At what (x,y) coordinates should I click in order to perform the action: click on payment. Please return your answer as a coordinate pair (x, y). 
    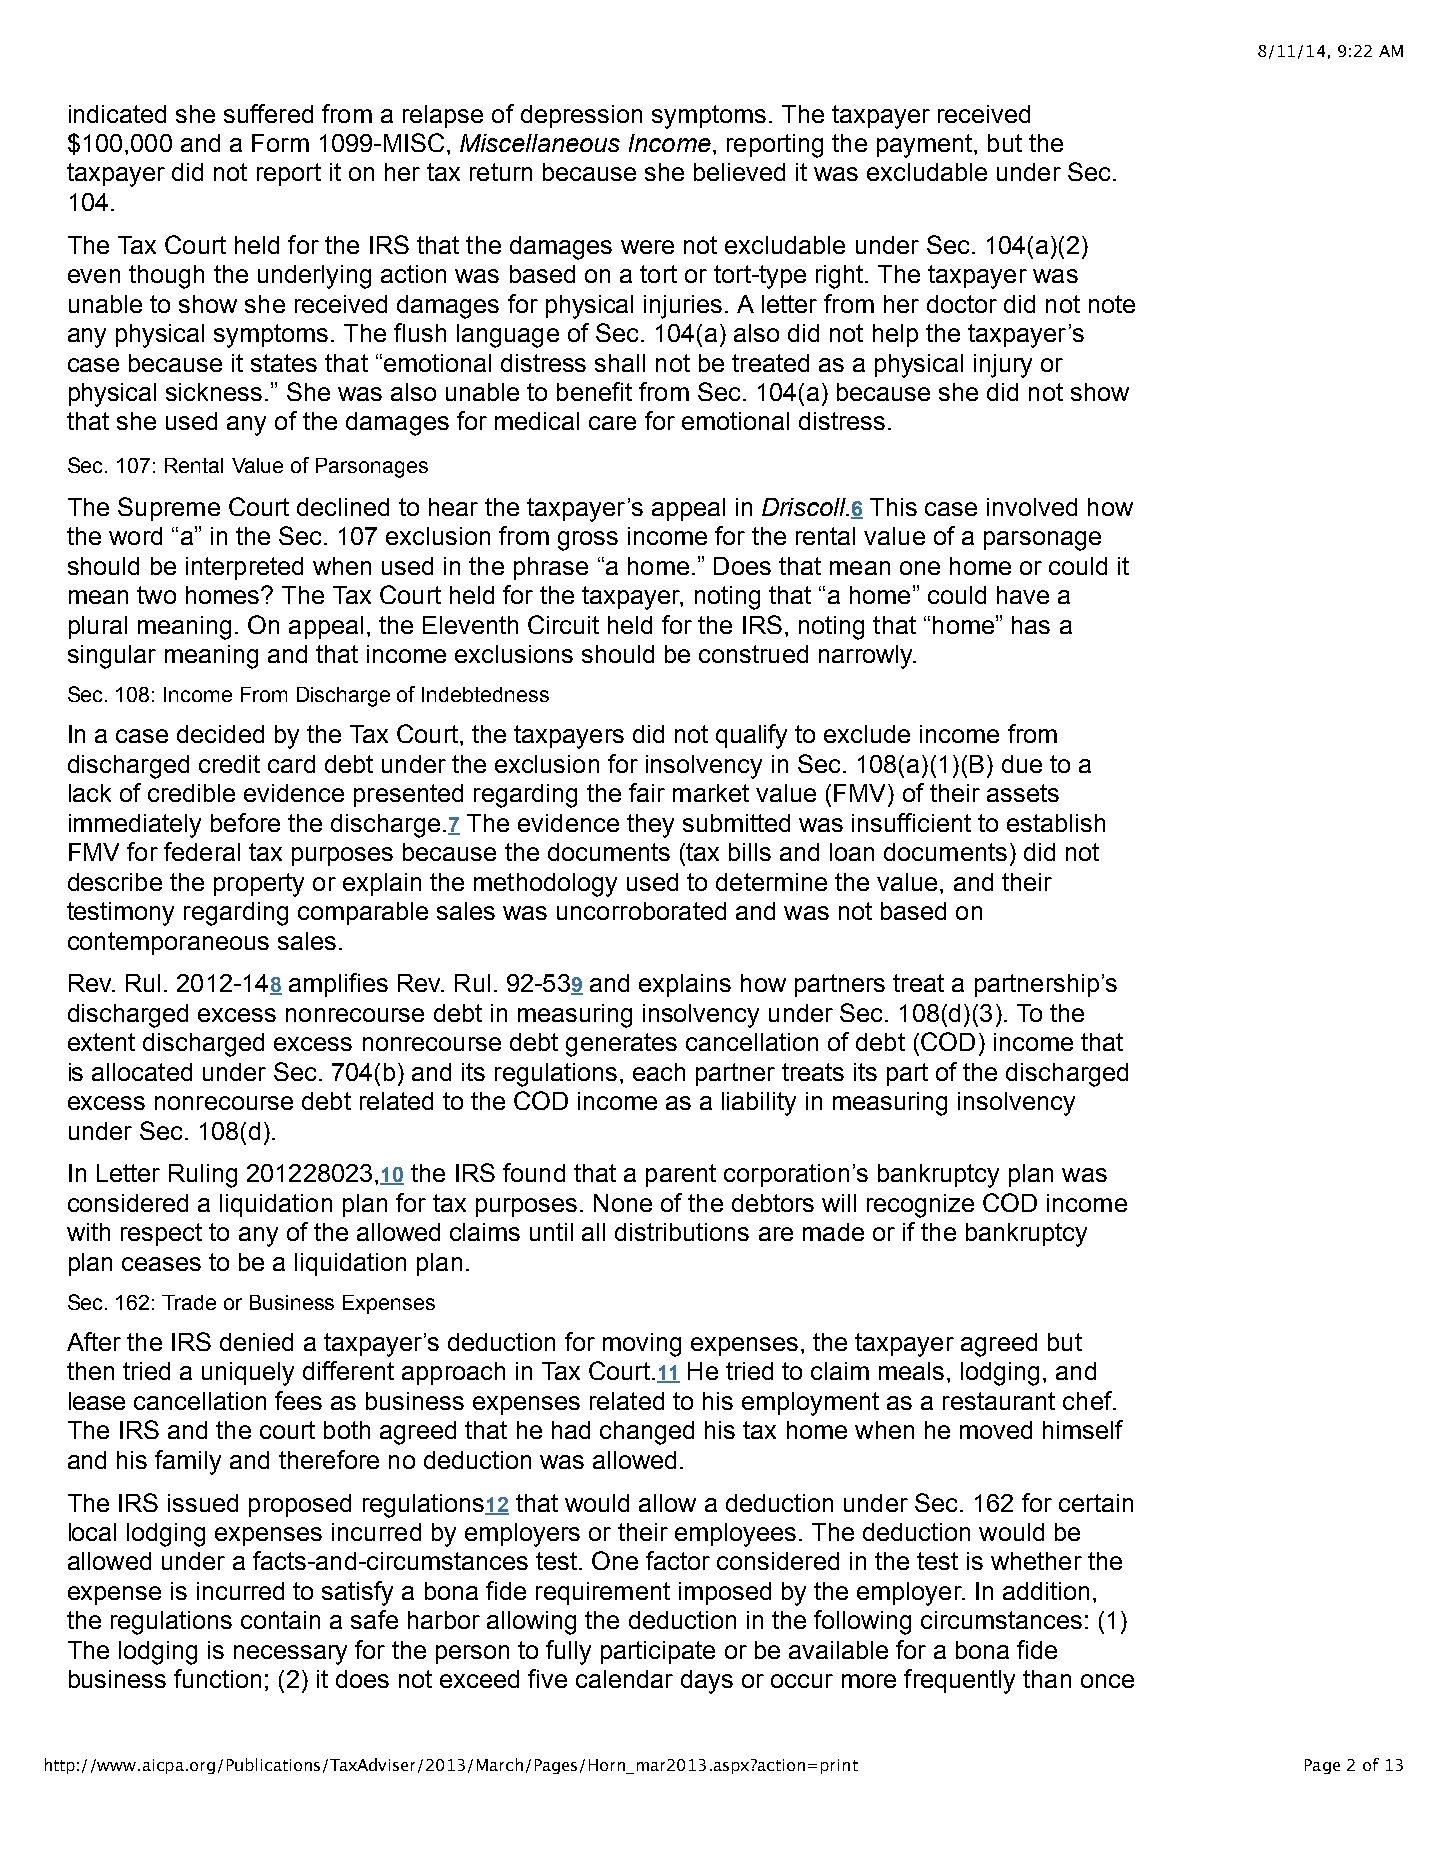
    Looking at the image, I should click on (926, 146).
